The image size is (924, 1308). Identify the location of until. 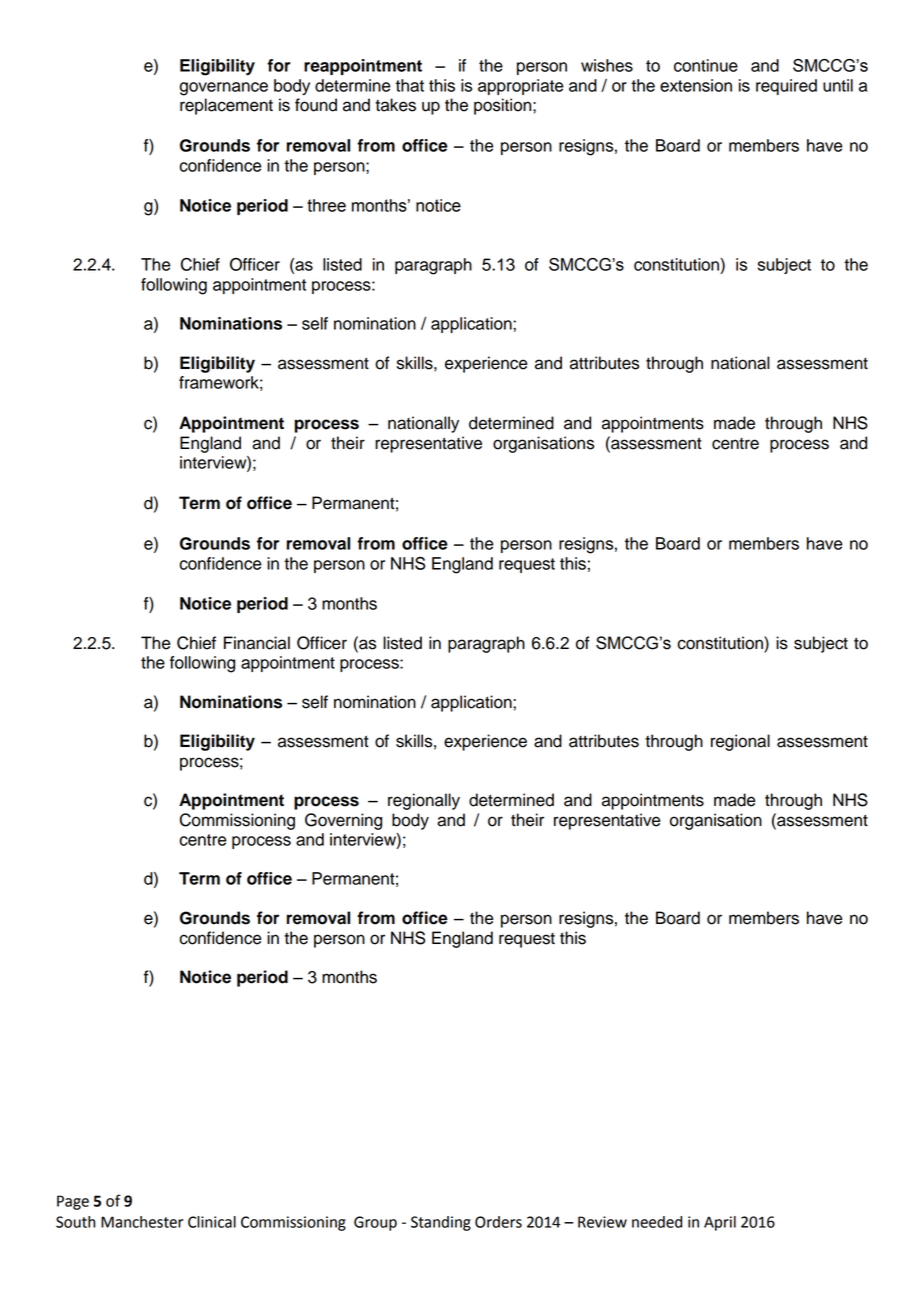
(838, 85).
